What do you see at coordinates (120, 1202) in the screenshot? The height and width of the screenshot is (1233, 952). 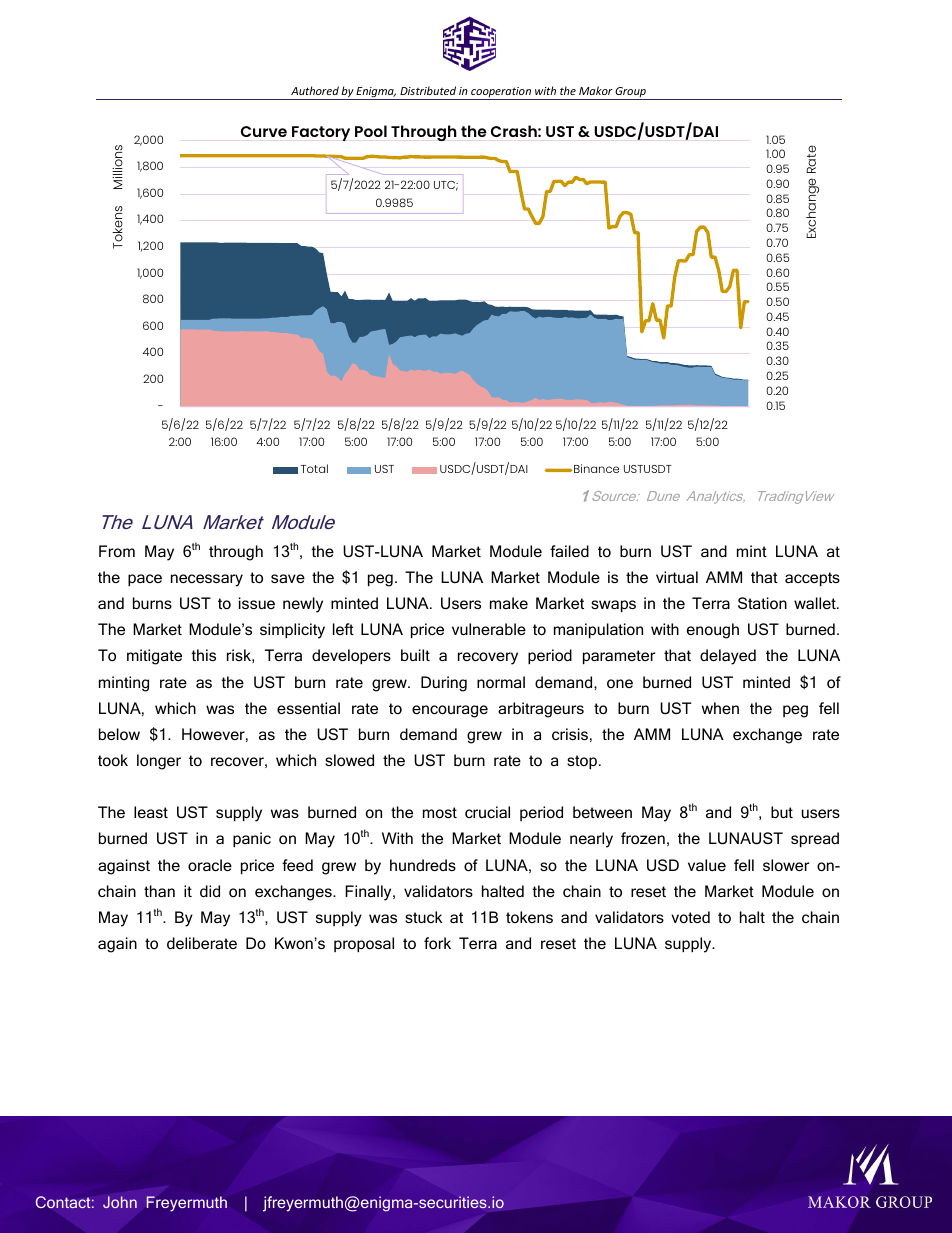 I see `John` at bounding box center [120, 1202].
